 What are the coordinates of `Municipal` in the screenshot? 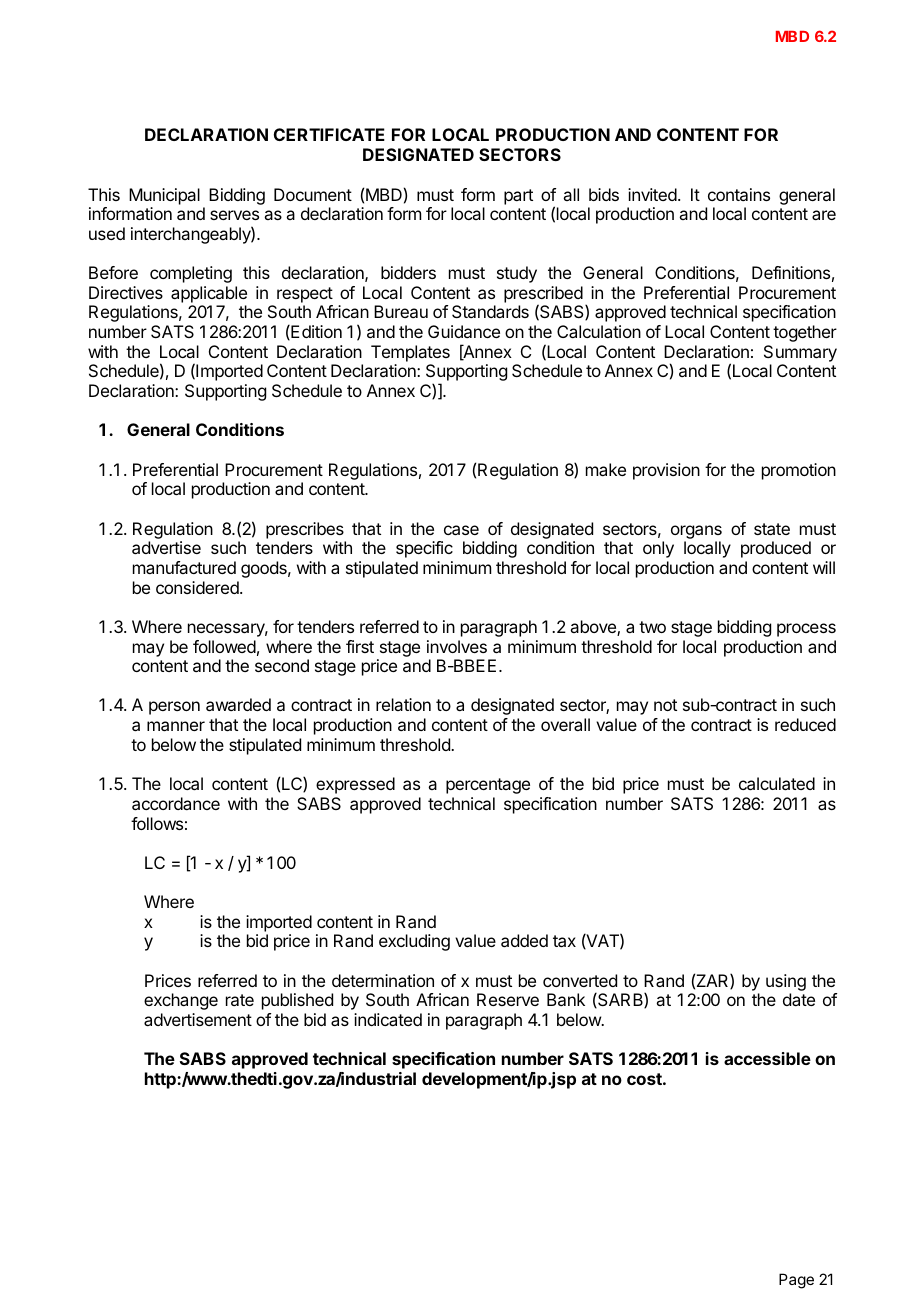 It's located at (164, 196).
